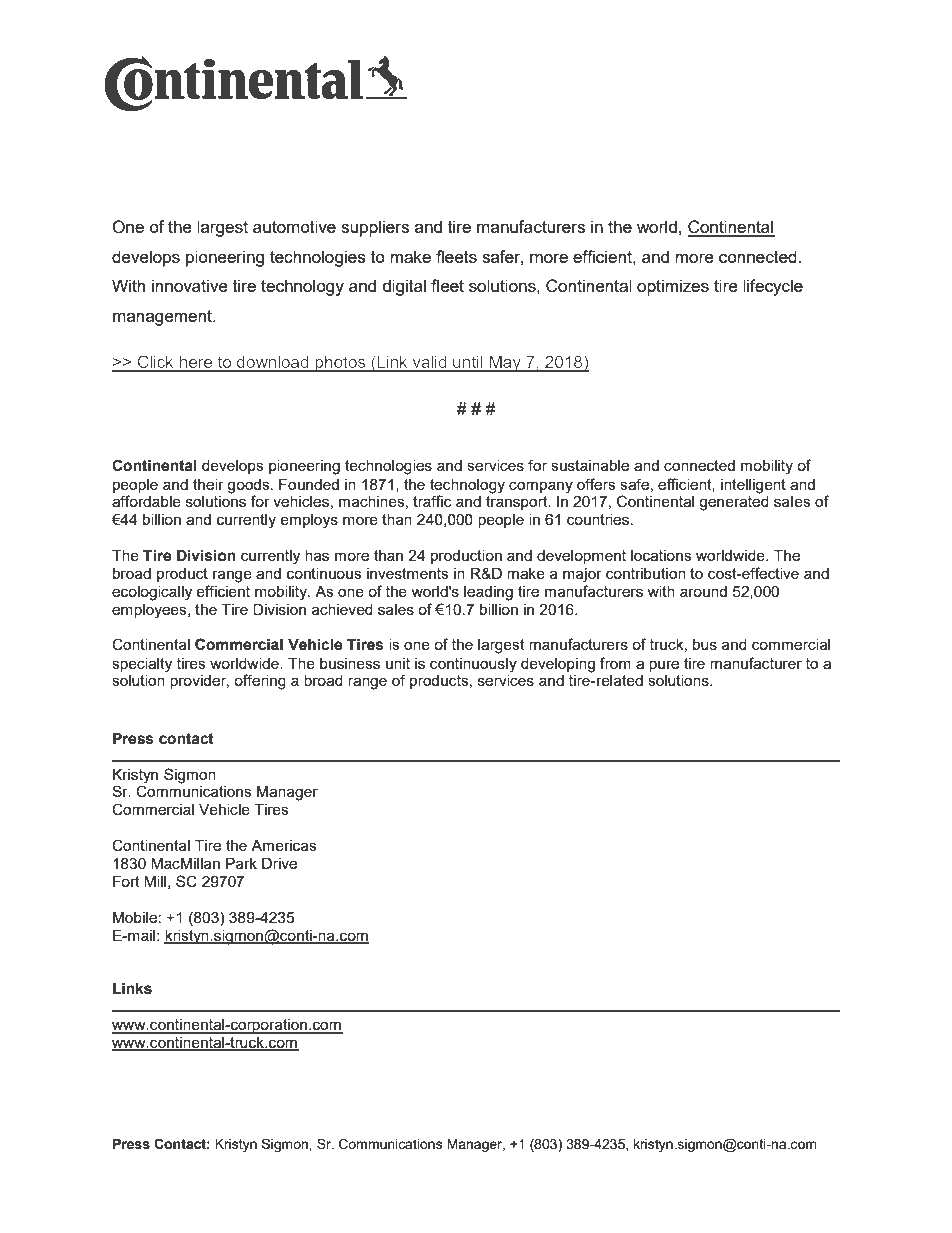 The image size is (952, 1233). I want to click on optimizes, so click(673, 287).
